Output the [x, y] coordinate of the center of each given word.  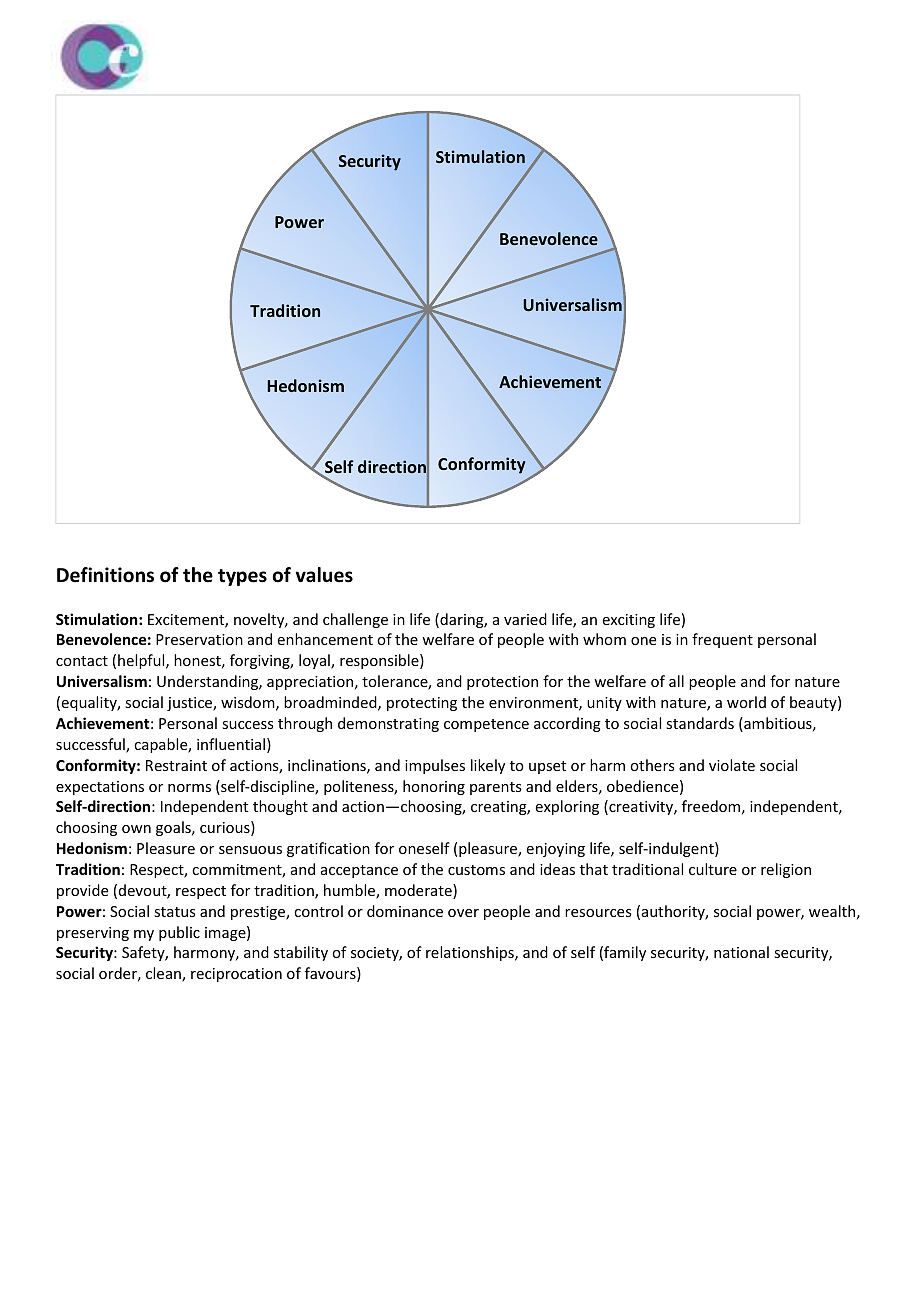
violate [732, 765]
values [324, 575]
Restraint [176, 765]
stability [301, 953]
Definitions [105, 575]
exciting [629, 621]
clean [164, 974]
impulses [435, 766]
